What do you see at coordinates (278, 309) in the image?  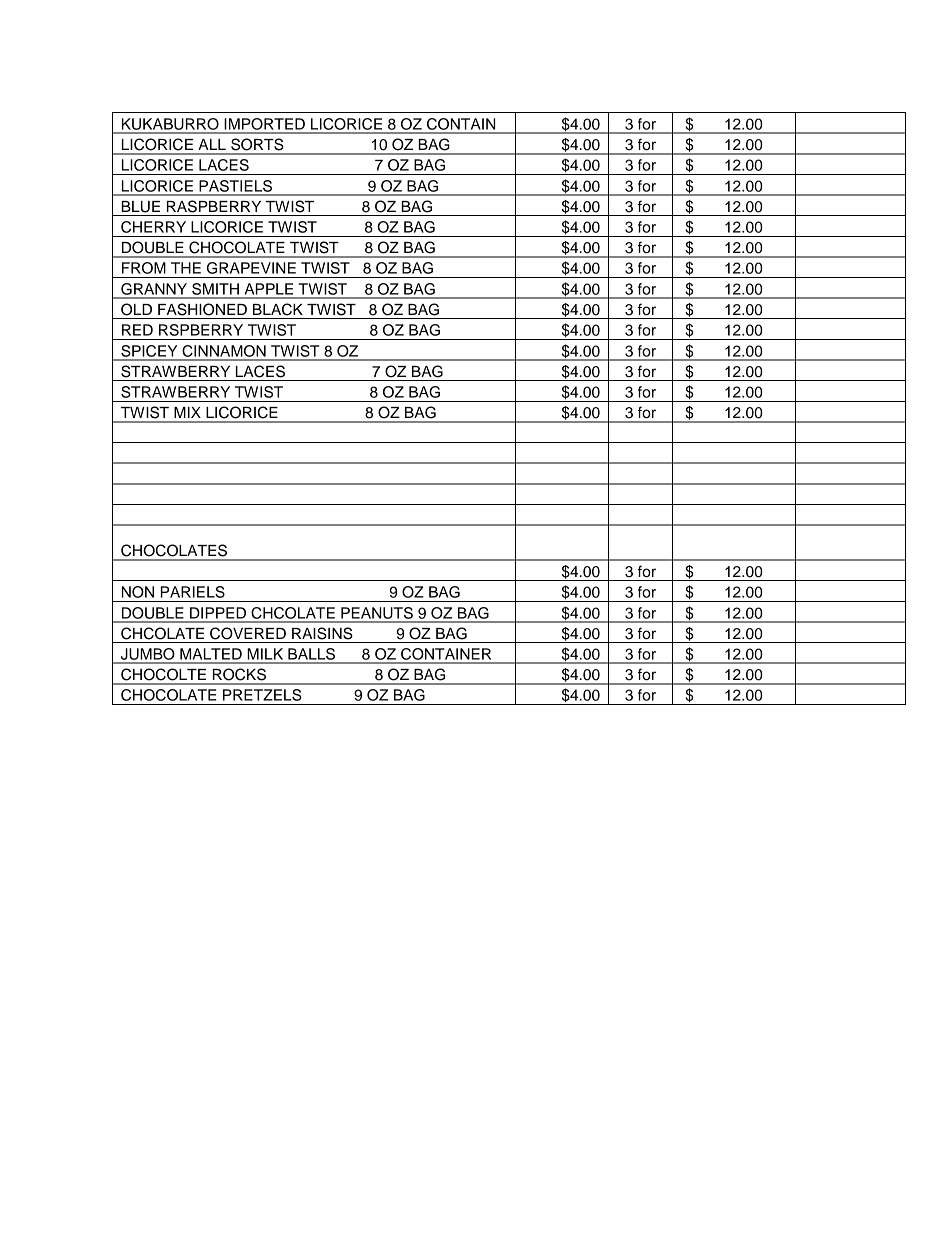 I see `BLACK` at bounding box center [278, 309].
